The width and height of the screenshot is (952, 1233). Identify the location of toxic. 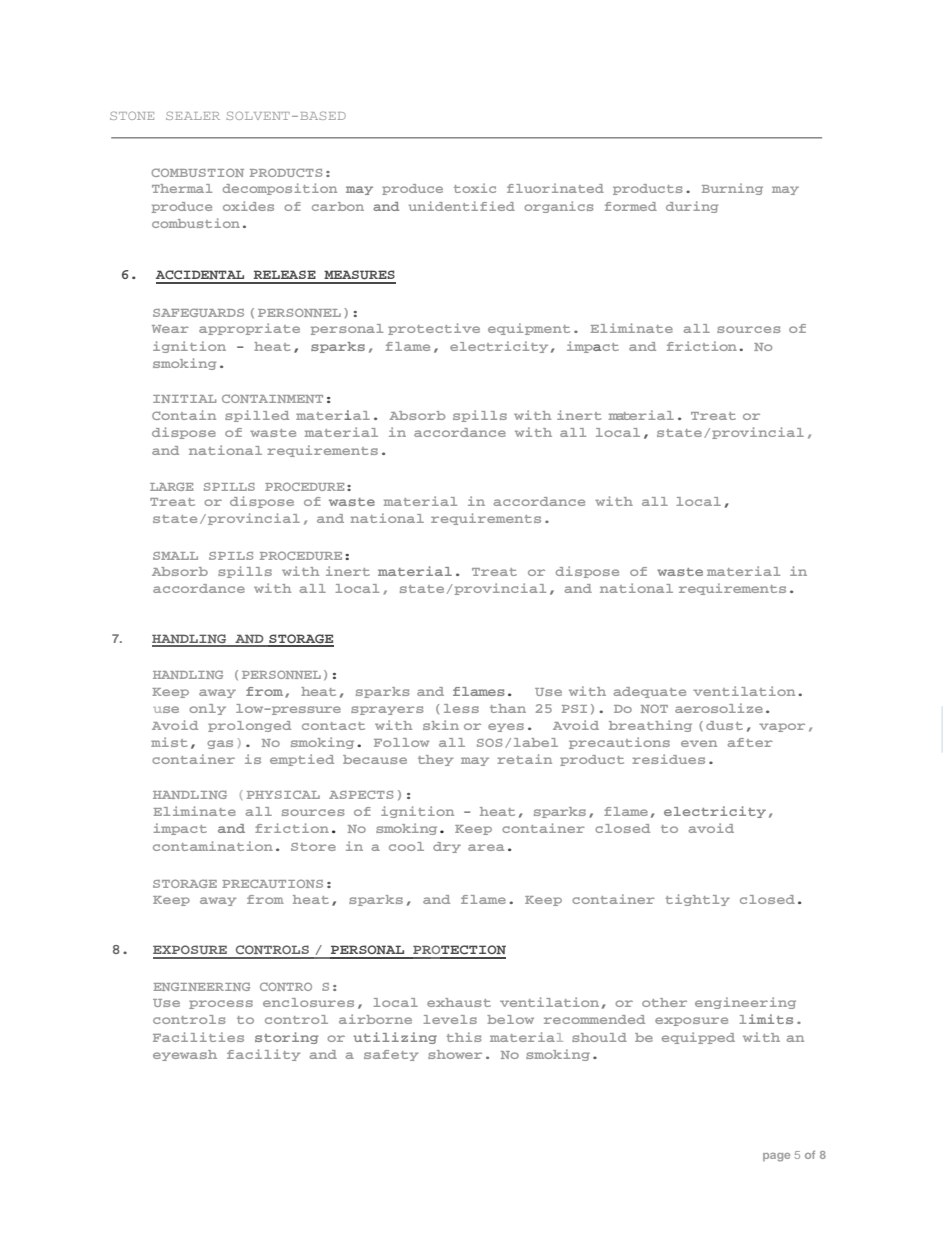
(475, 188).
